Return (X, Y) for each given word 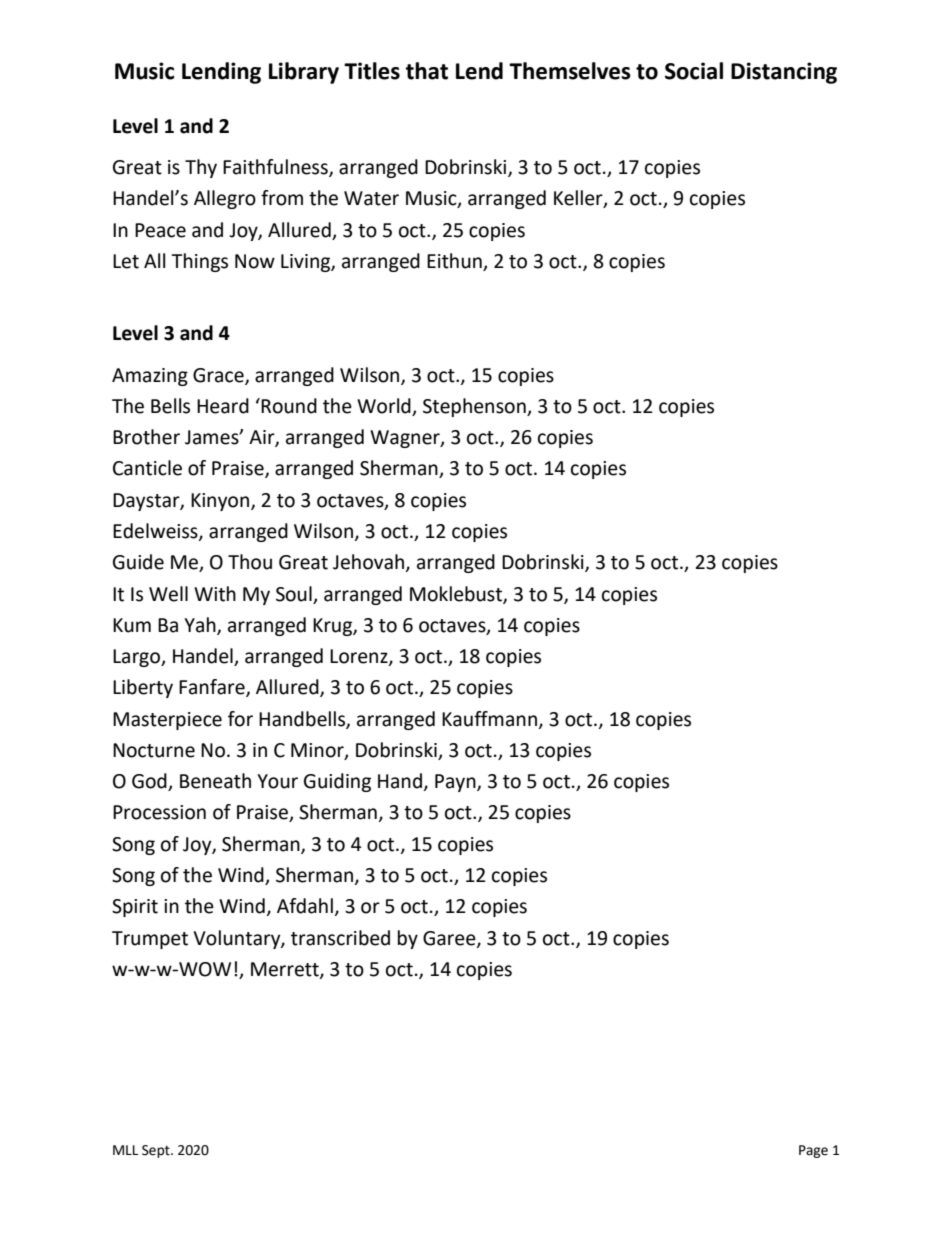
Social (694, 71)
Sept (157, 1151)
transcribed (340, 938)
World (384, 406)
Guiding (337, 782)
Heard (223, 406)
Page (813, 1151)
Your (277, 781)
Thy (201, 168)
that (427, 71)
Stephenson (475, 407)
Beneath (215, 781)
